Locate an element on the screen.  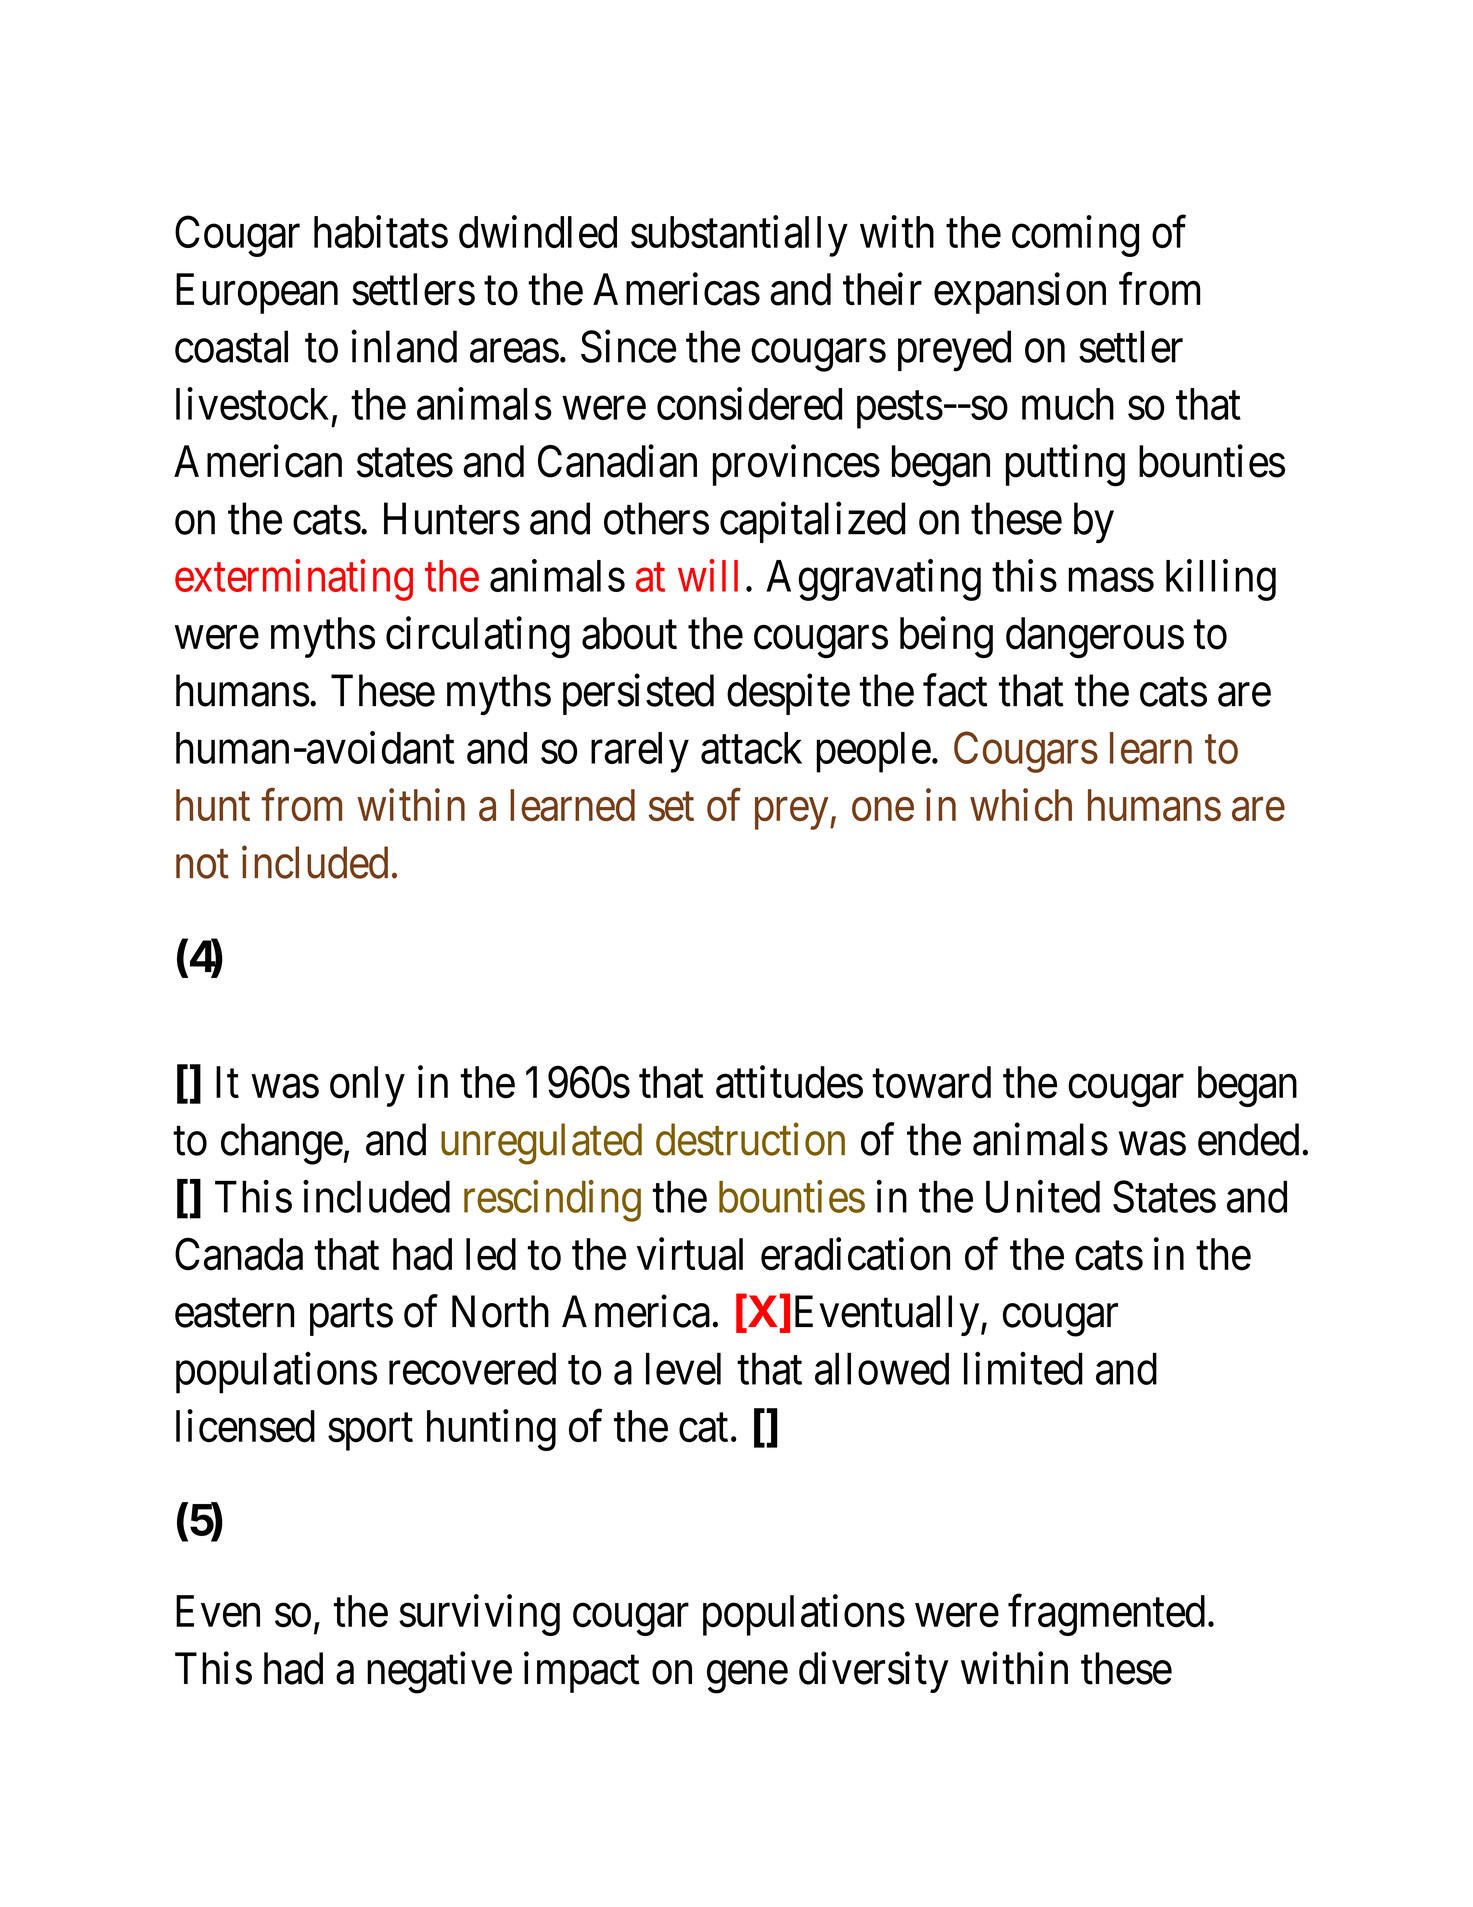
destruction is located at coordinates (750, 1139).
